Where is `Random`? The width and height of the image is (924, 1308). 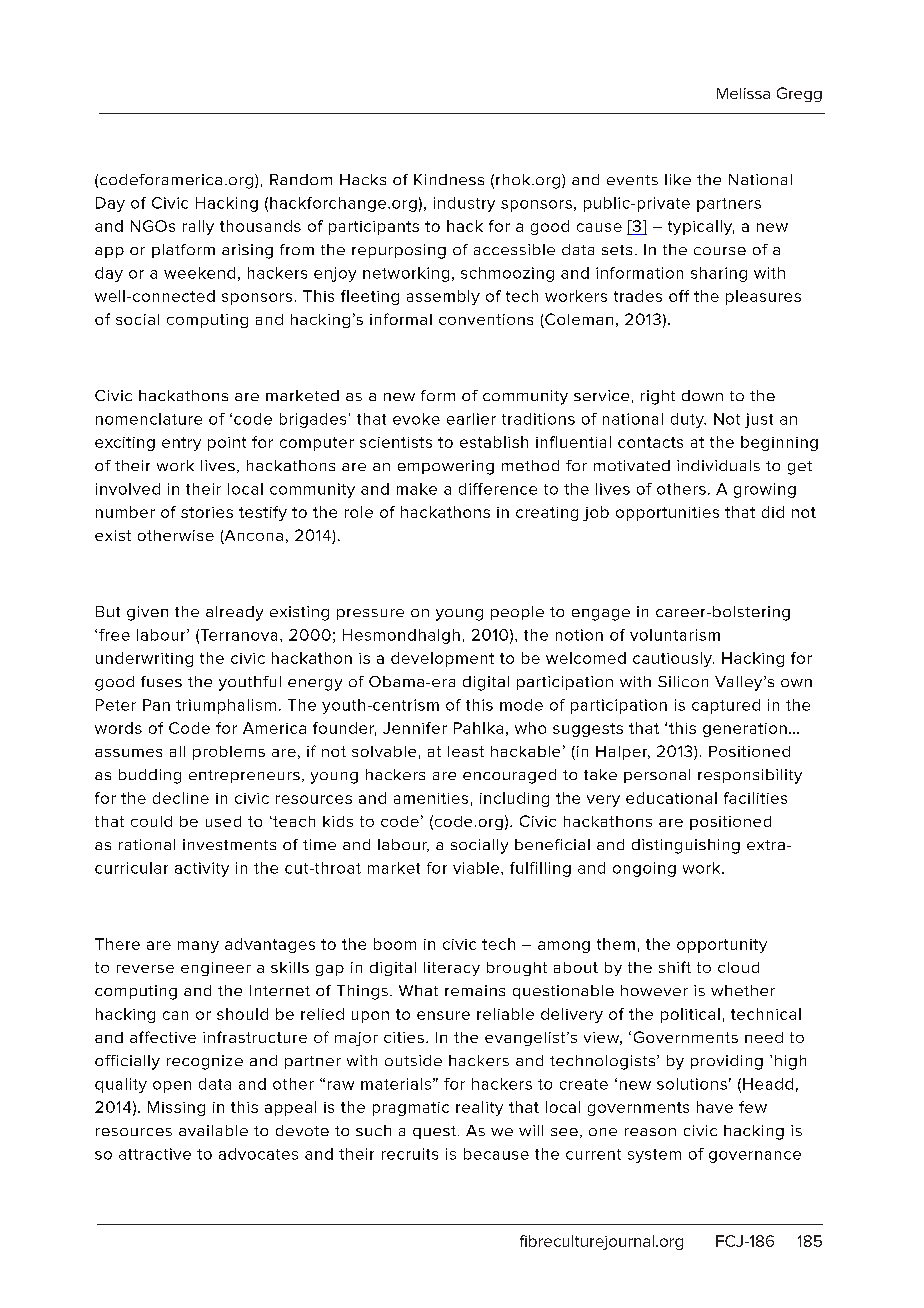
Random is located at coordinates (301, 179).
